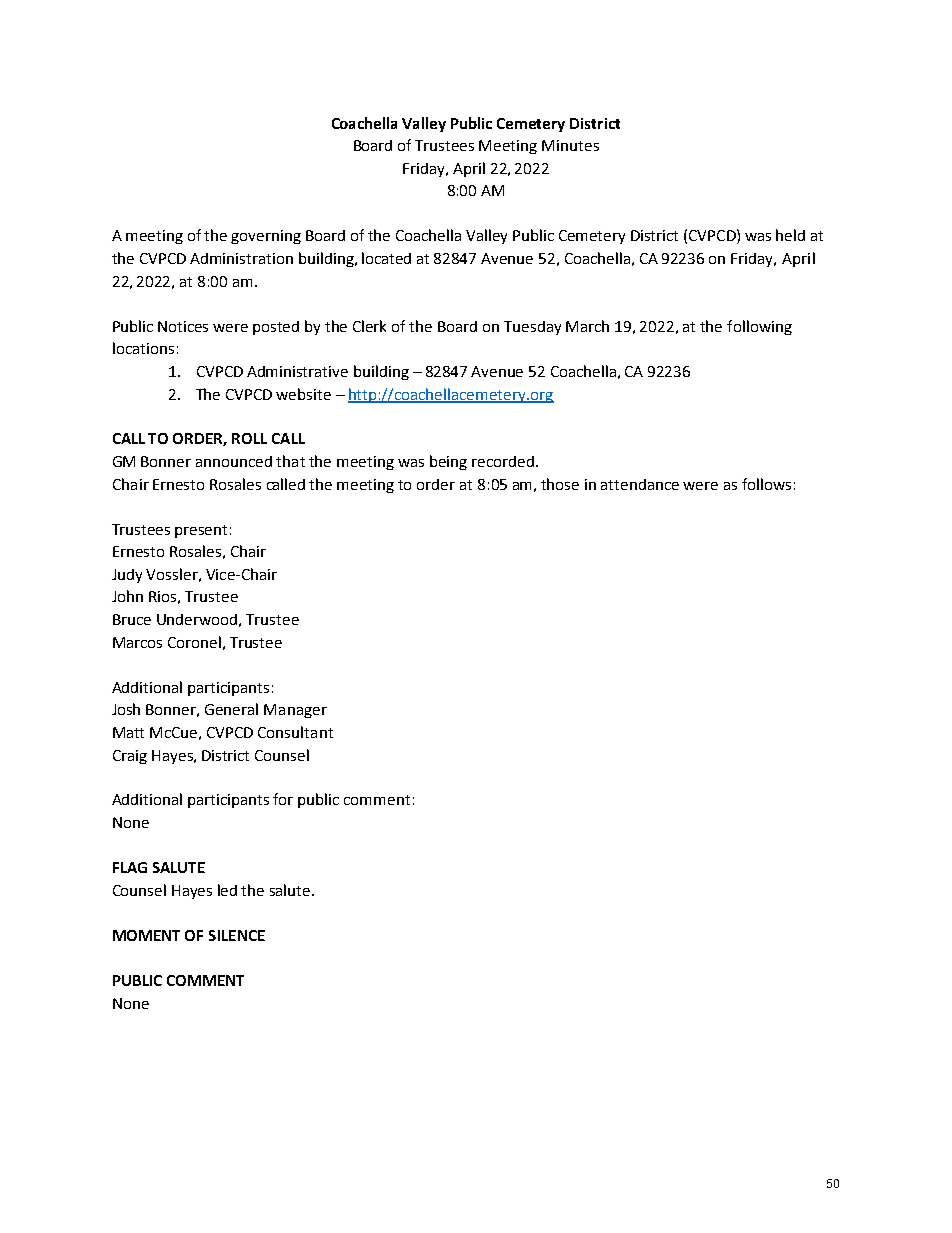 The width and height of the image is (952, 1233). Describe the element at coordinates (570, 145) in the image. I see `Minutes` at that location.
